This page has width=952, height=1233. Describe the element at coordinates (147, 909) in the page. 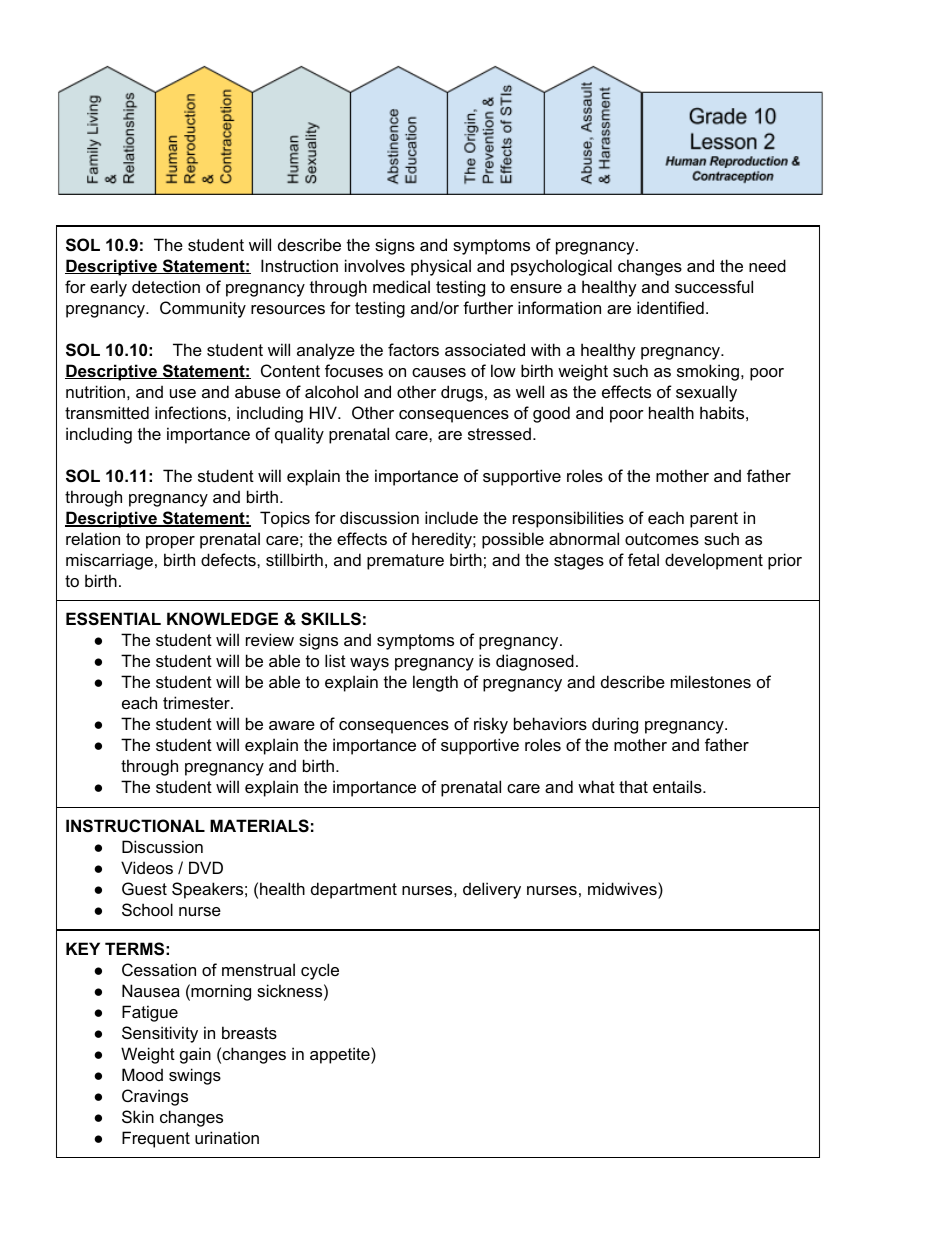

I see `School` at that location.
